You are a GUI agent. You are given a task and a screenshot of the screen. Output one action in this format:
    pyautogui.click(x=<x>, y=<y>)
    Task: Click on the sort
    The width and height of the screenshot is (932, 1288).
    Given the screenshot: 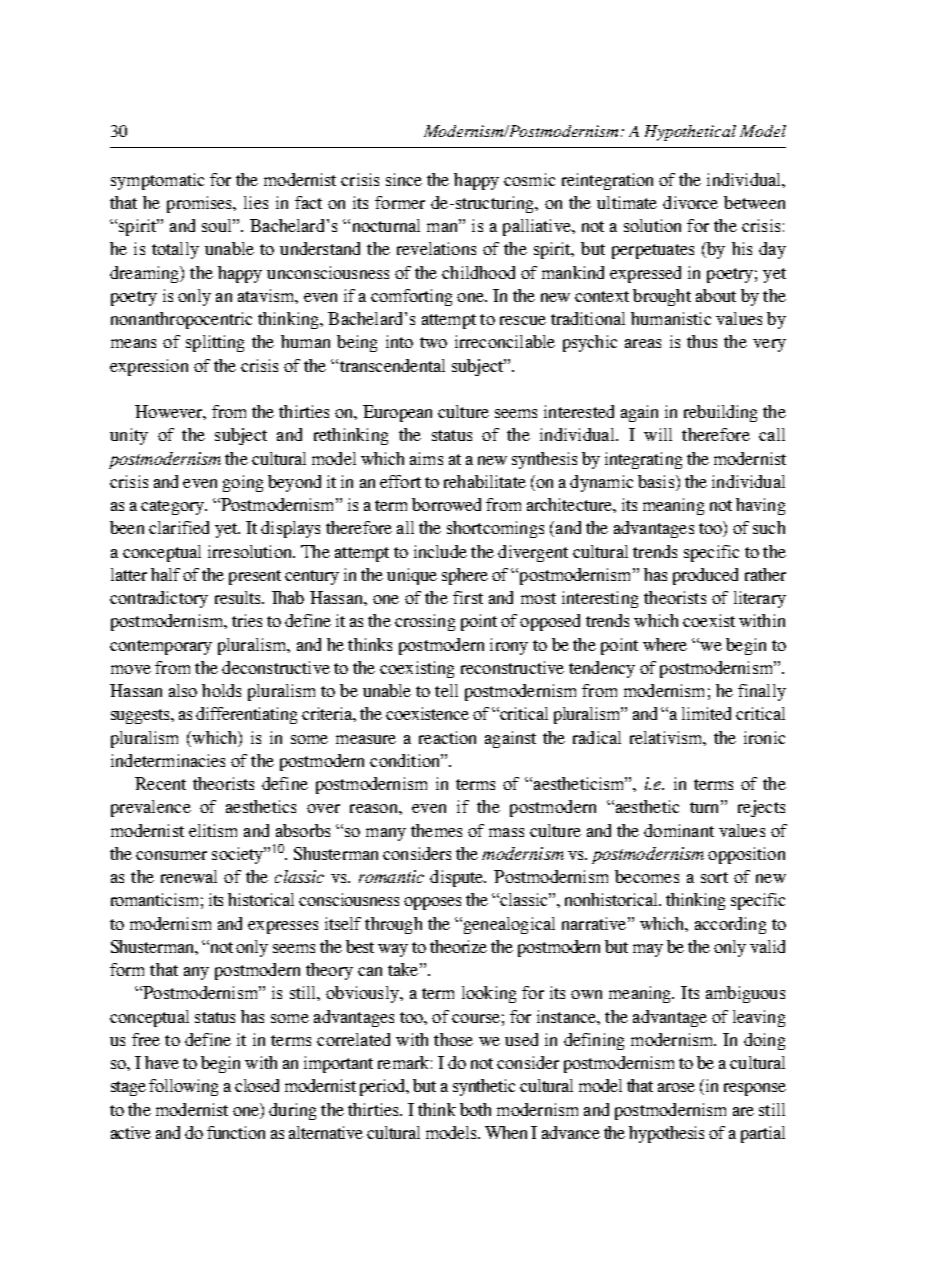 What is the action you would take?
    pyautogui.click(x=714, y=877)
